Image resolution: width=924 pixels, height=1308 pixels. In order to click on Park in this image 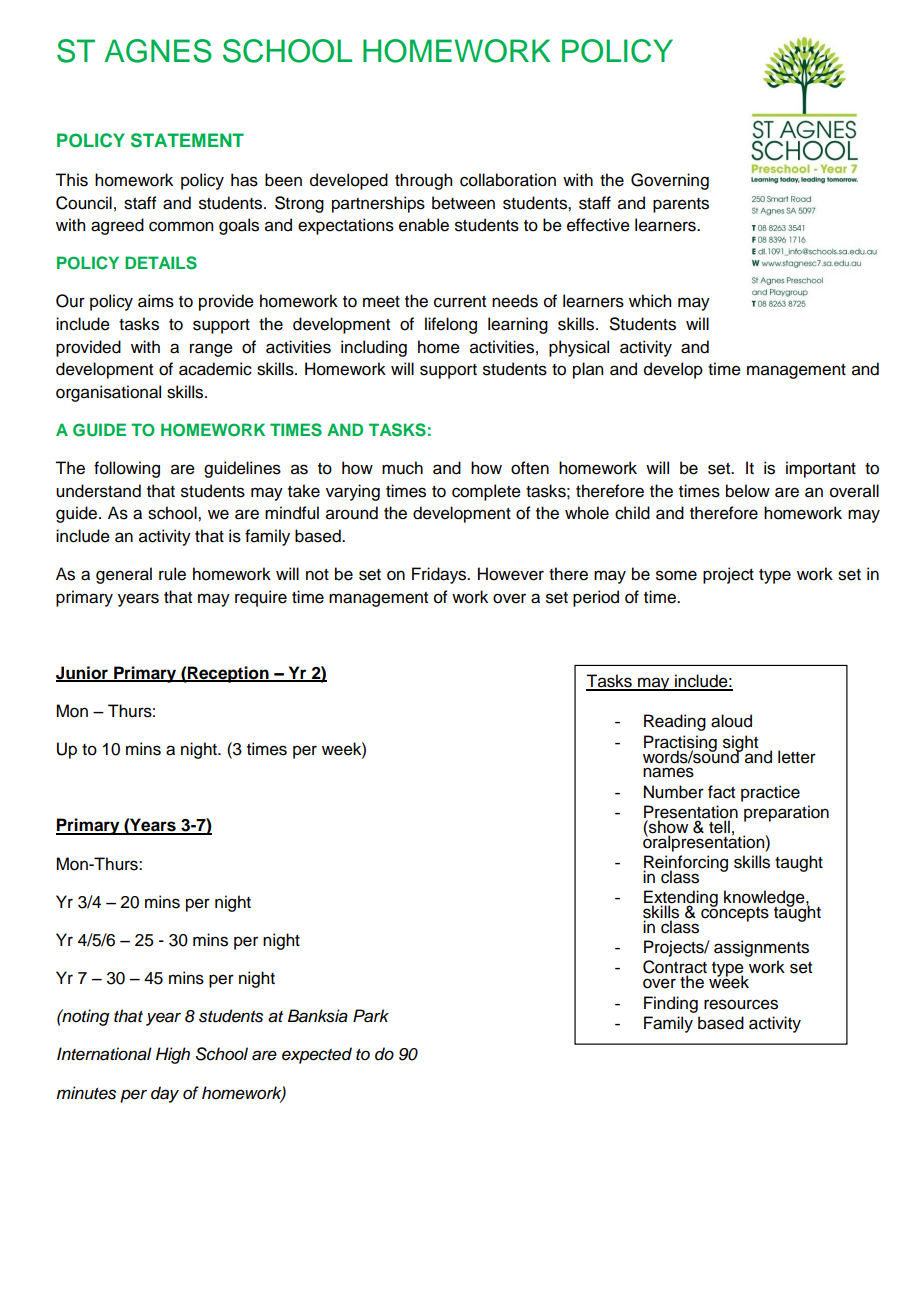, I will do `click(371, 1016)`.
